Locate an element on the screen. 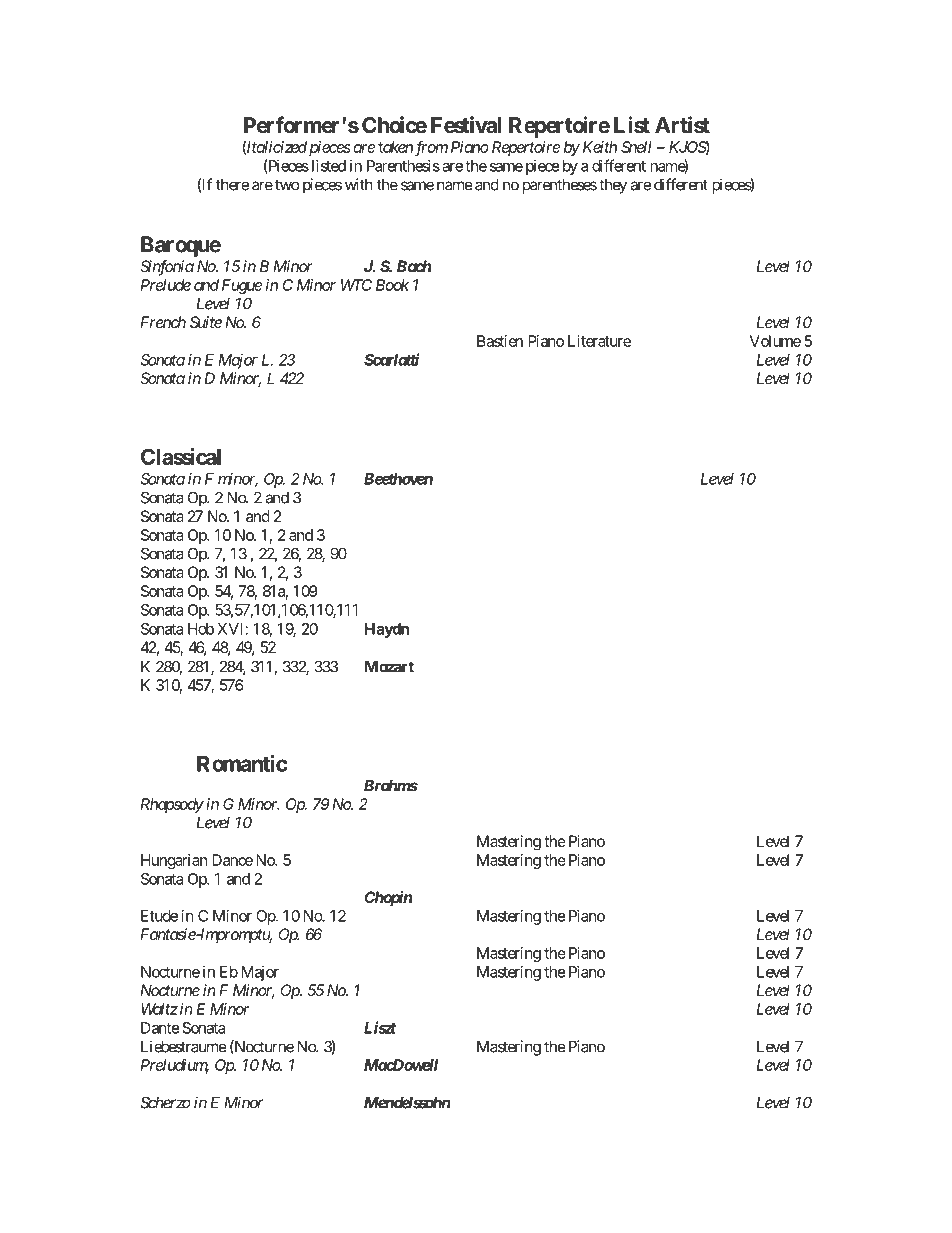 The height and width of the screenshot is (1233, 952). Dance is located at coordinates (232, 860).
